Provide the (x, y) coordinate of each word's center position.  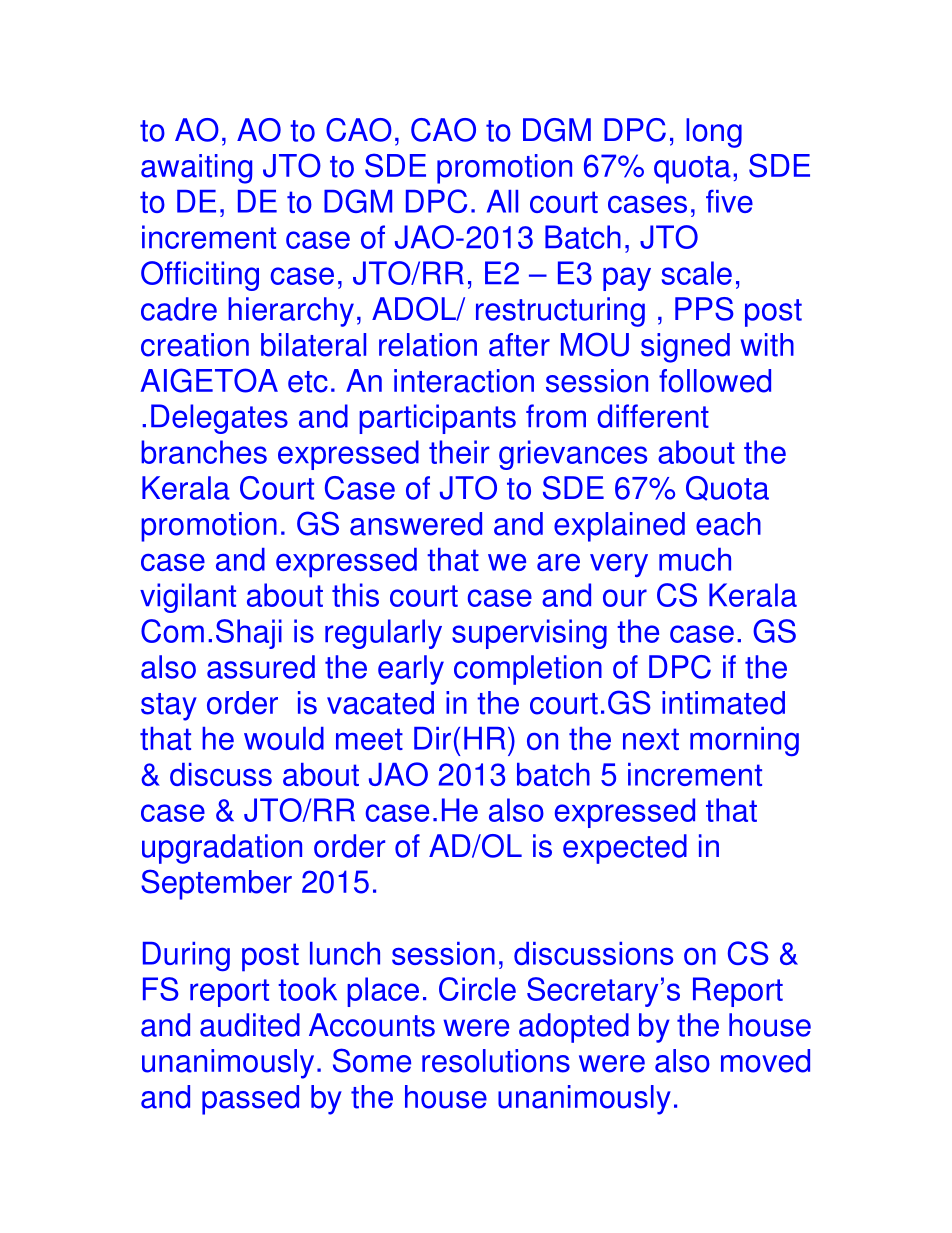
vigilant (188, 598)
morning (744, 741)
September (216, 884)
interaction (464, 381)
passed (250, 1100)
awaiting (196, 169)
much (695, 559)
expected (625, 849)
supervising (529, 634)
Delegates (219, 419)
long (714, 133)
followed (715, 381)
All (502, 201)
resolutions (496, 1061)
